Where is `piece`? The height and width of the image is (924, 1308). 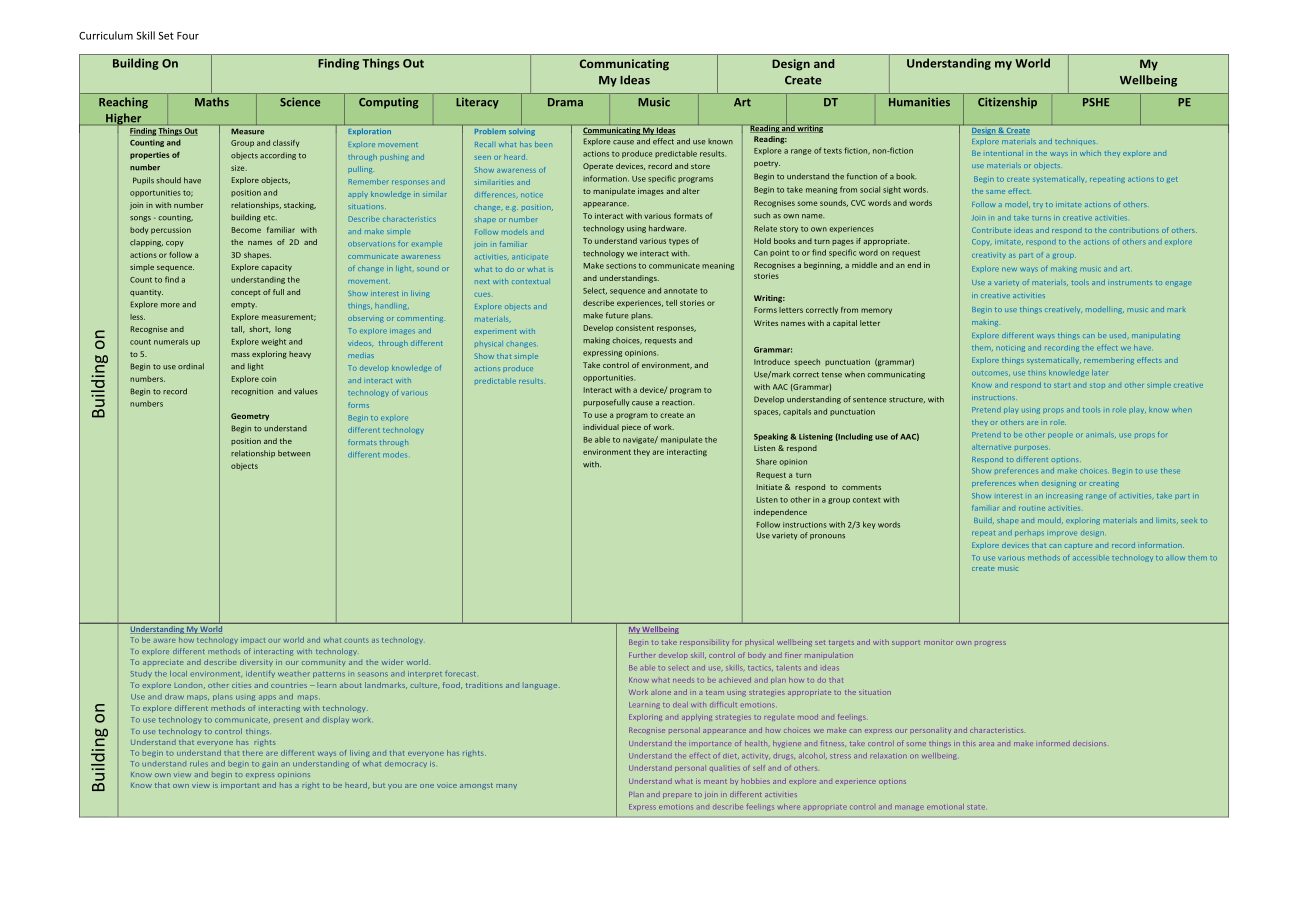 piece is located at coordinates (631, 428).
